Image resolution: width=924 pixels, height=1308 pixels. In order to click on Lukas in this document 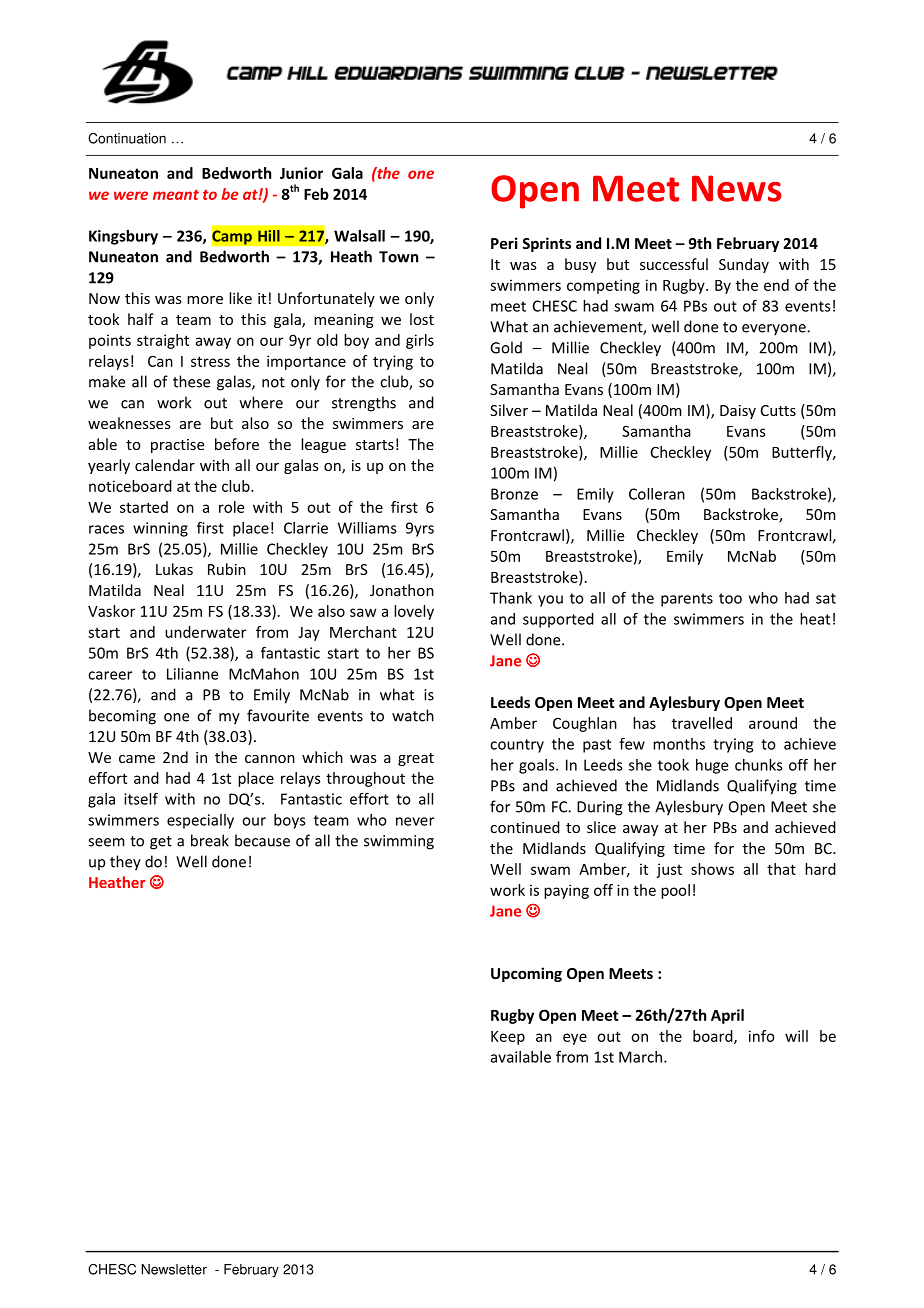, I will do `click(174, 569)`.
